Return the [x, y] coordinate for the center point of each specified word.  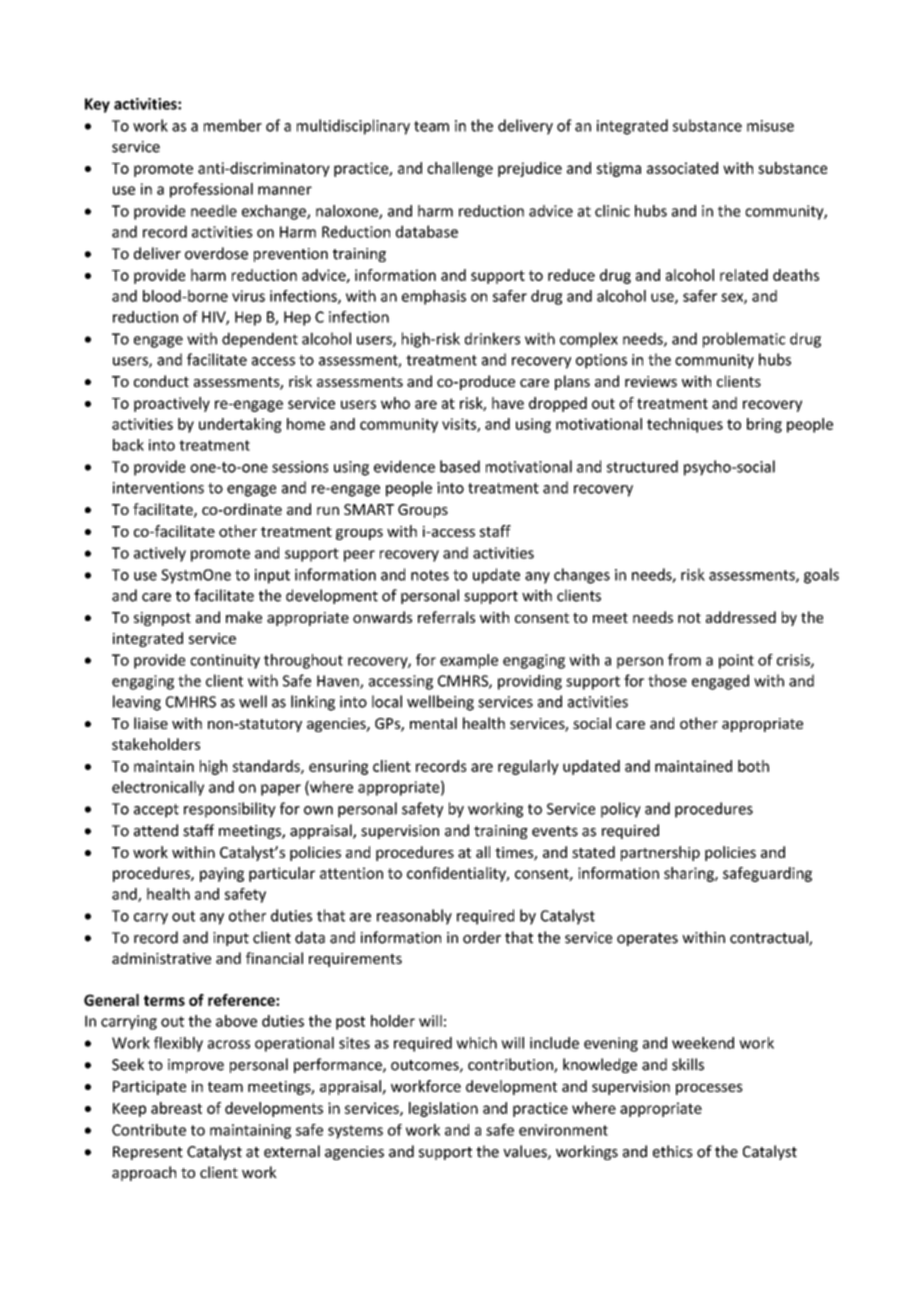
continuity [225, 661]
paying [222, 874]
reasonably [414, 917]
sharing [690, 874]
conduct [161, 381]
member [233, 125]
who [395, 403]
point [736, 661]
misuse [770, 126]
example [469, 661]
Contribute [149, 1130]
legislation [443, 1109]
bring [764, 425]
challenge [460, 169]
